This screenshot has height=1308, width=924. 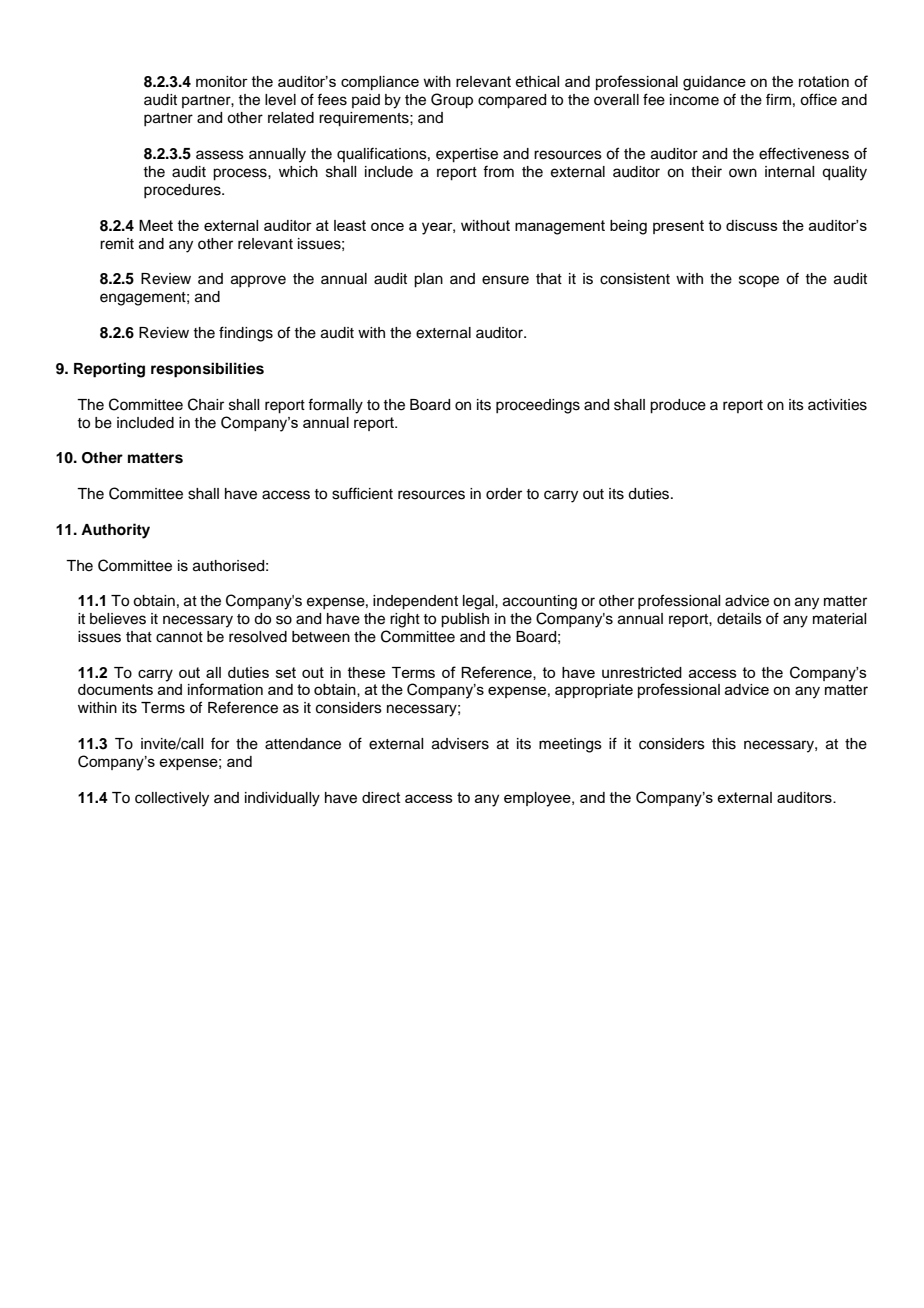 I want to click on proceedings, so click(x=538, y=406).
